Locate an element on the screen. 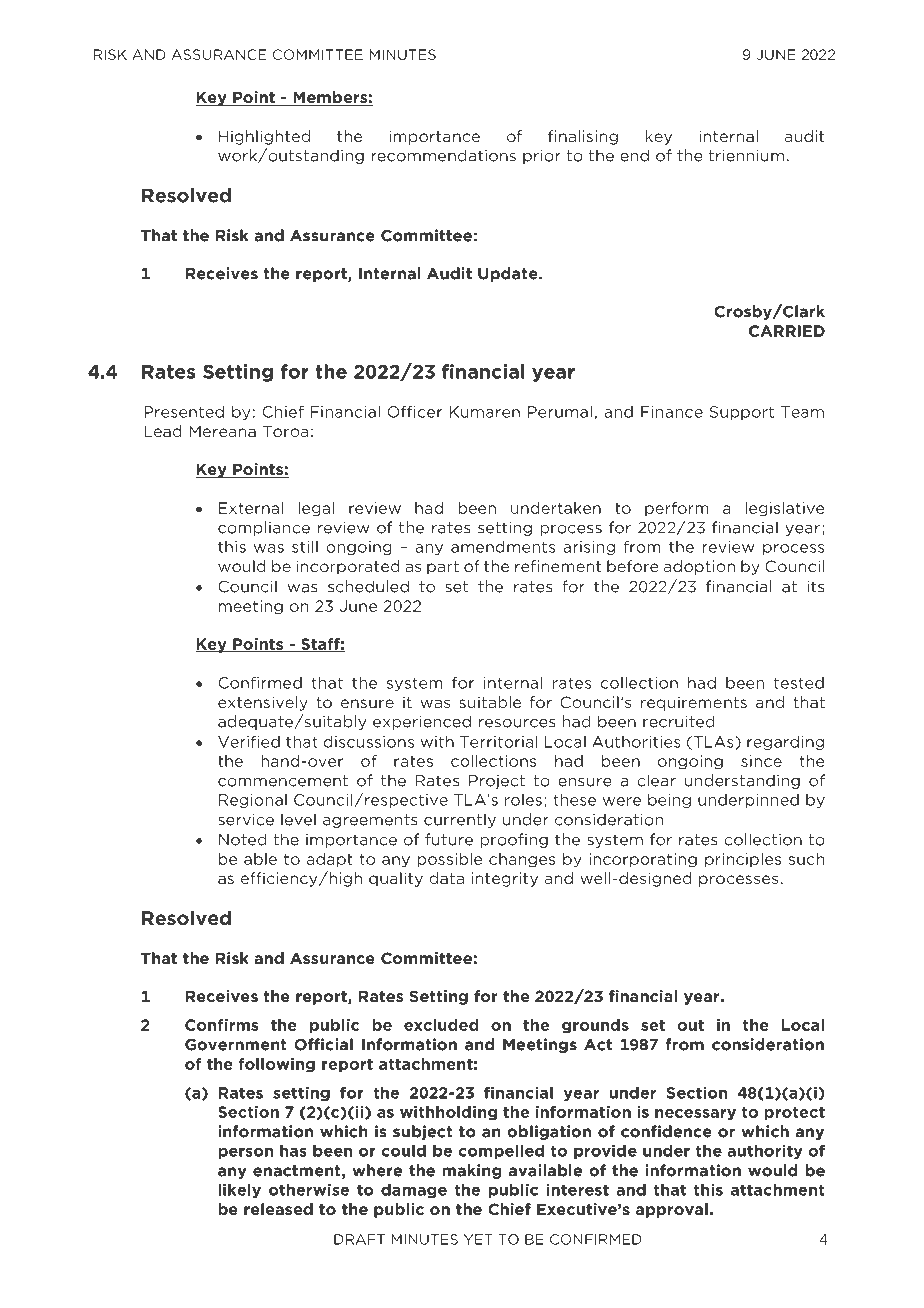 This screenshot has height=1308, width=924. External is located at coordinates (251, 508).
